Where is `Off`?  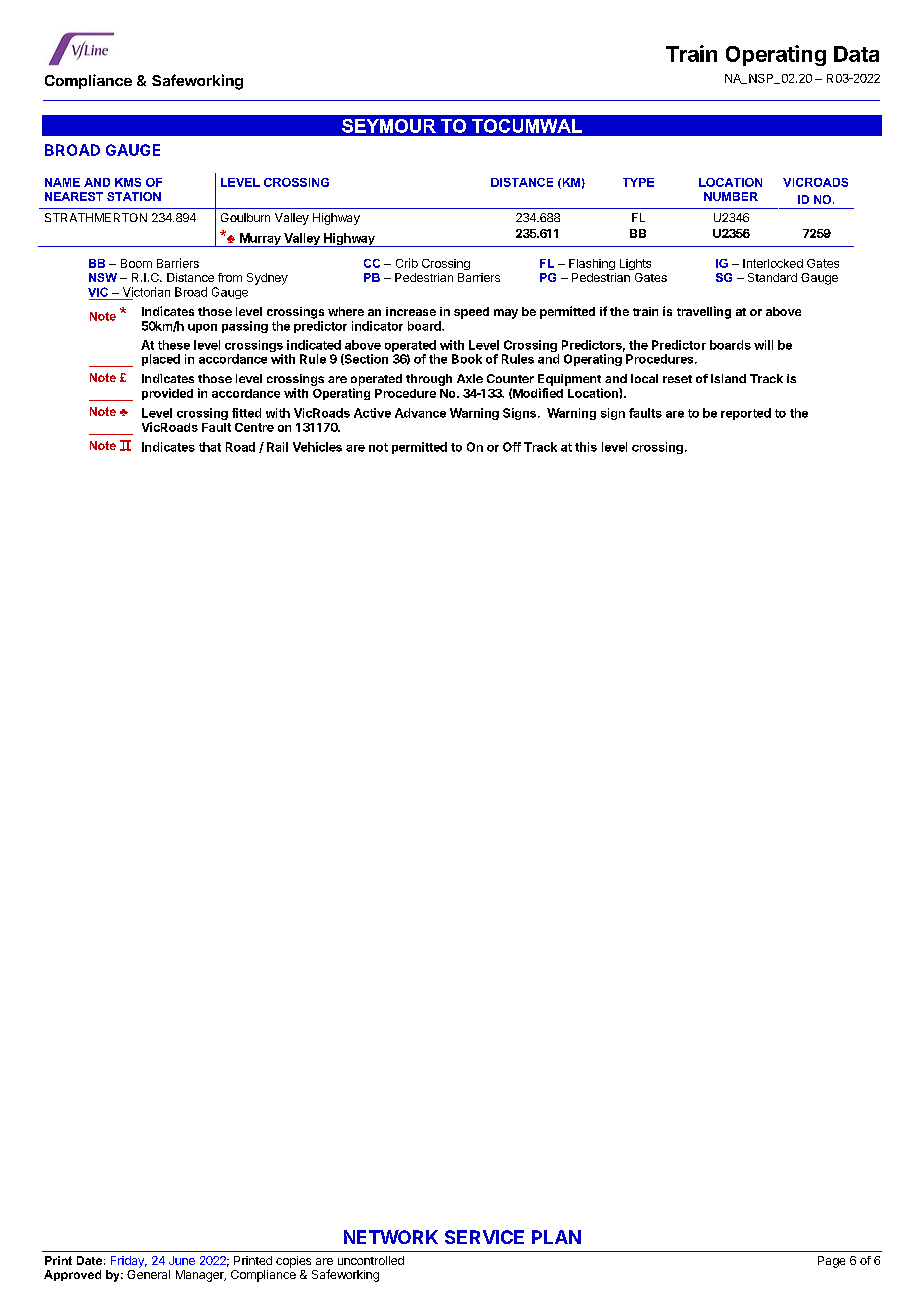 Off is located at coordinates (512, 447).
